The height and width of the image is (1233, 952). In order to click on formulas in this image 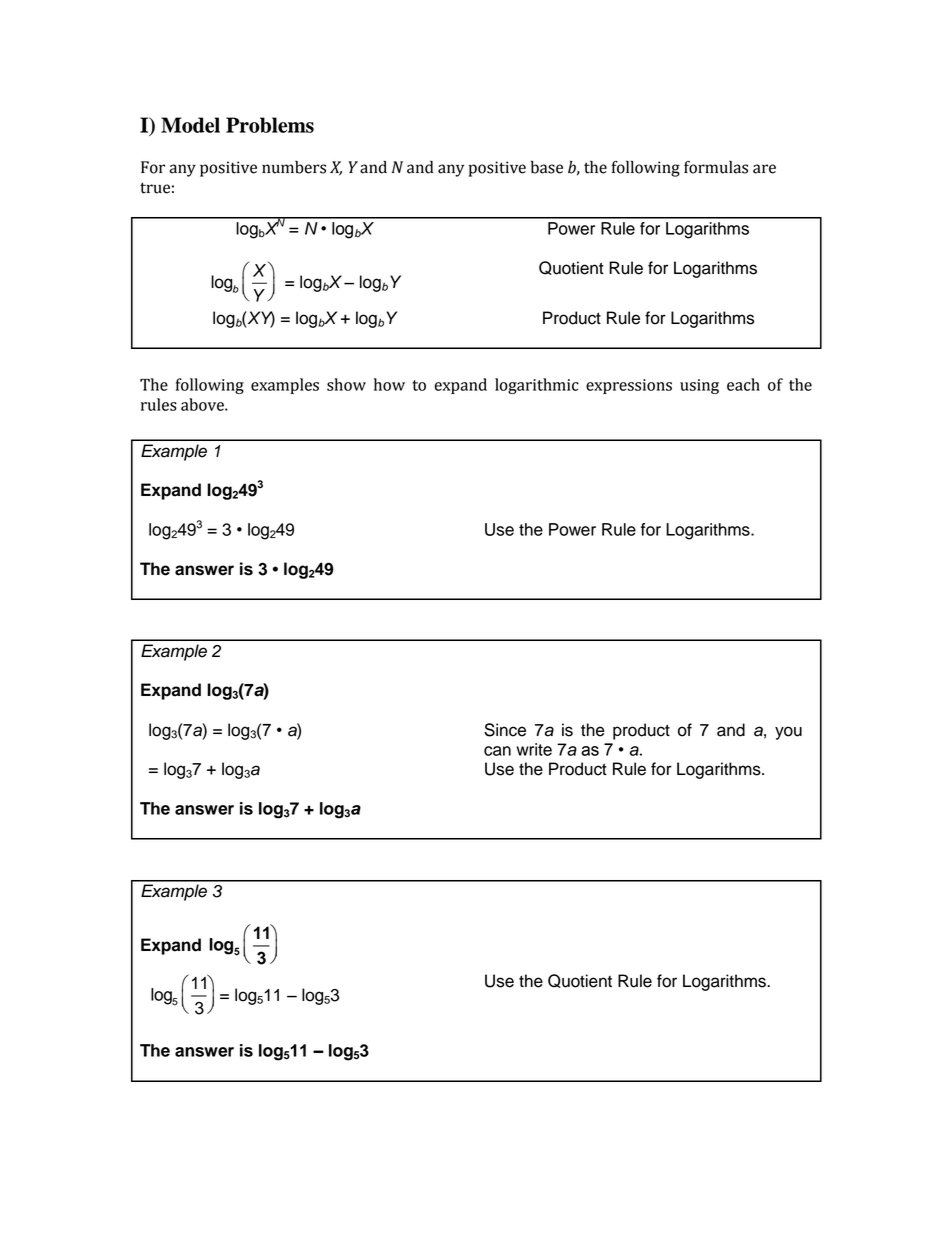, I will do `click(716, 167)`.
